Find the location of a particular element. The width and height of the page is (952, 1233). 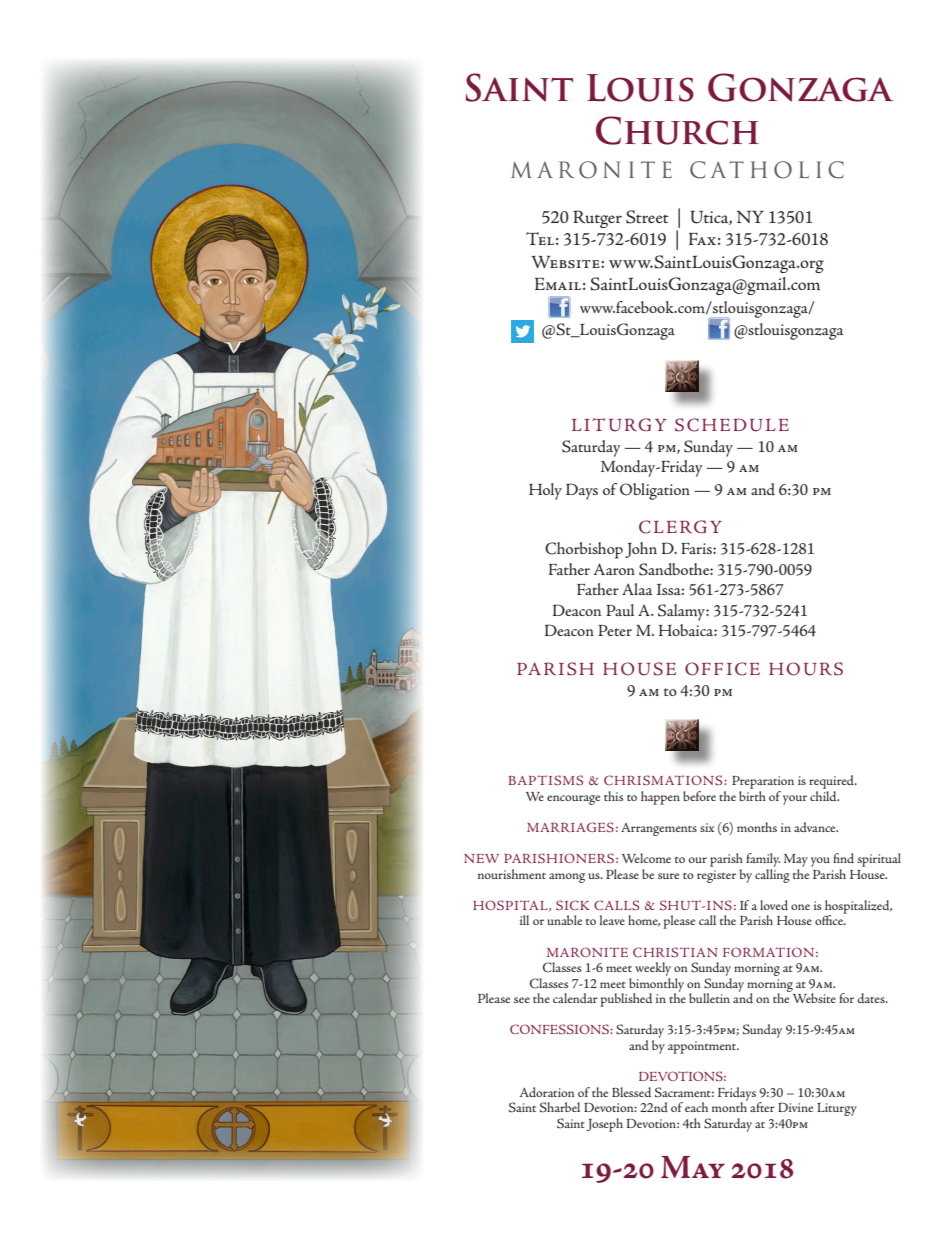

Peter is located at coordinates (615, 630).
